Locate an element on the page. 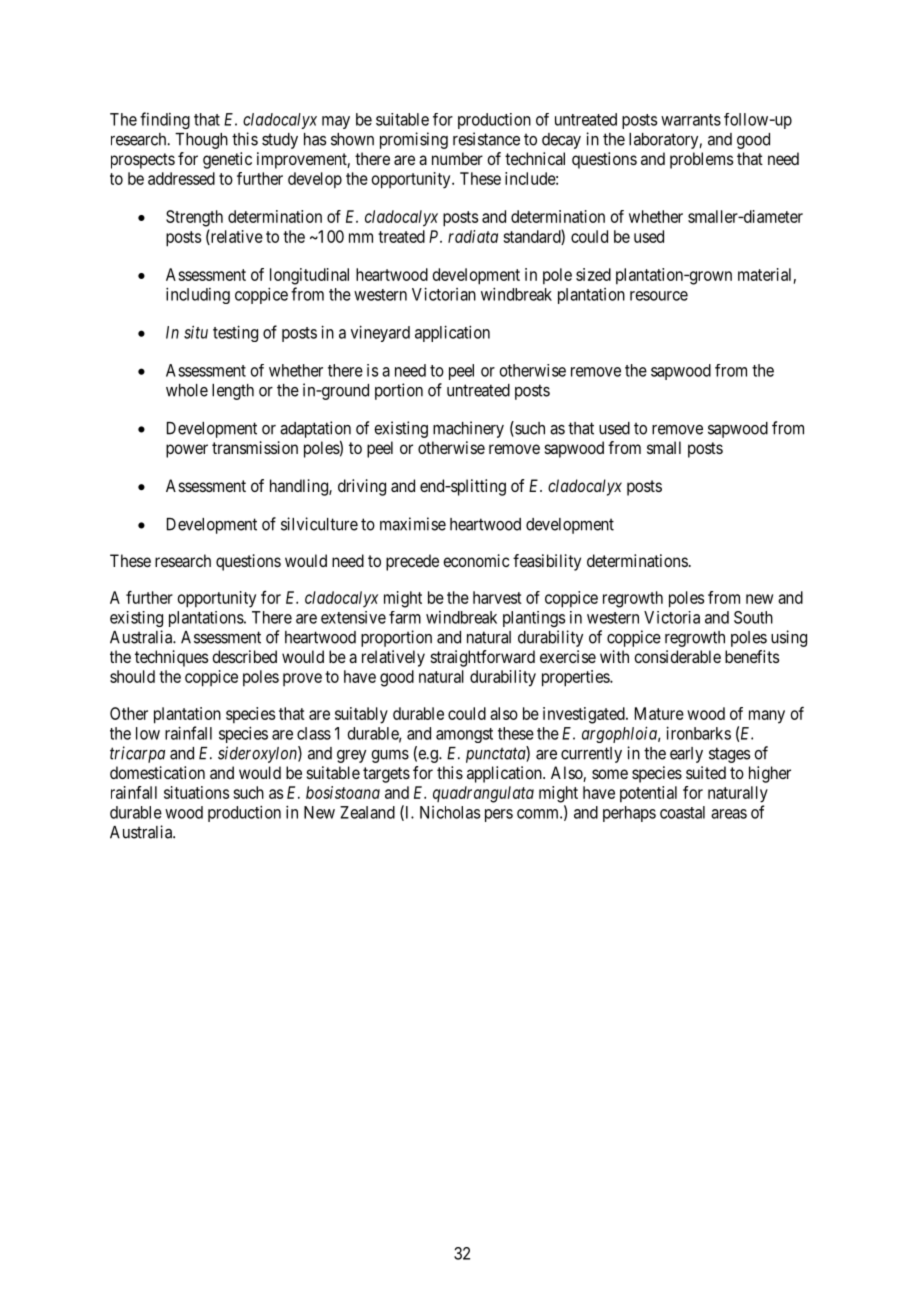  South is located at coordinates (753, 617).
